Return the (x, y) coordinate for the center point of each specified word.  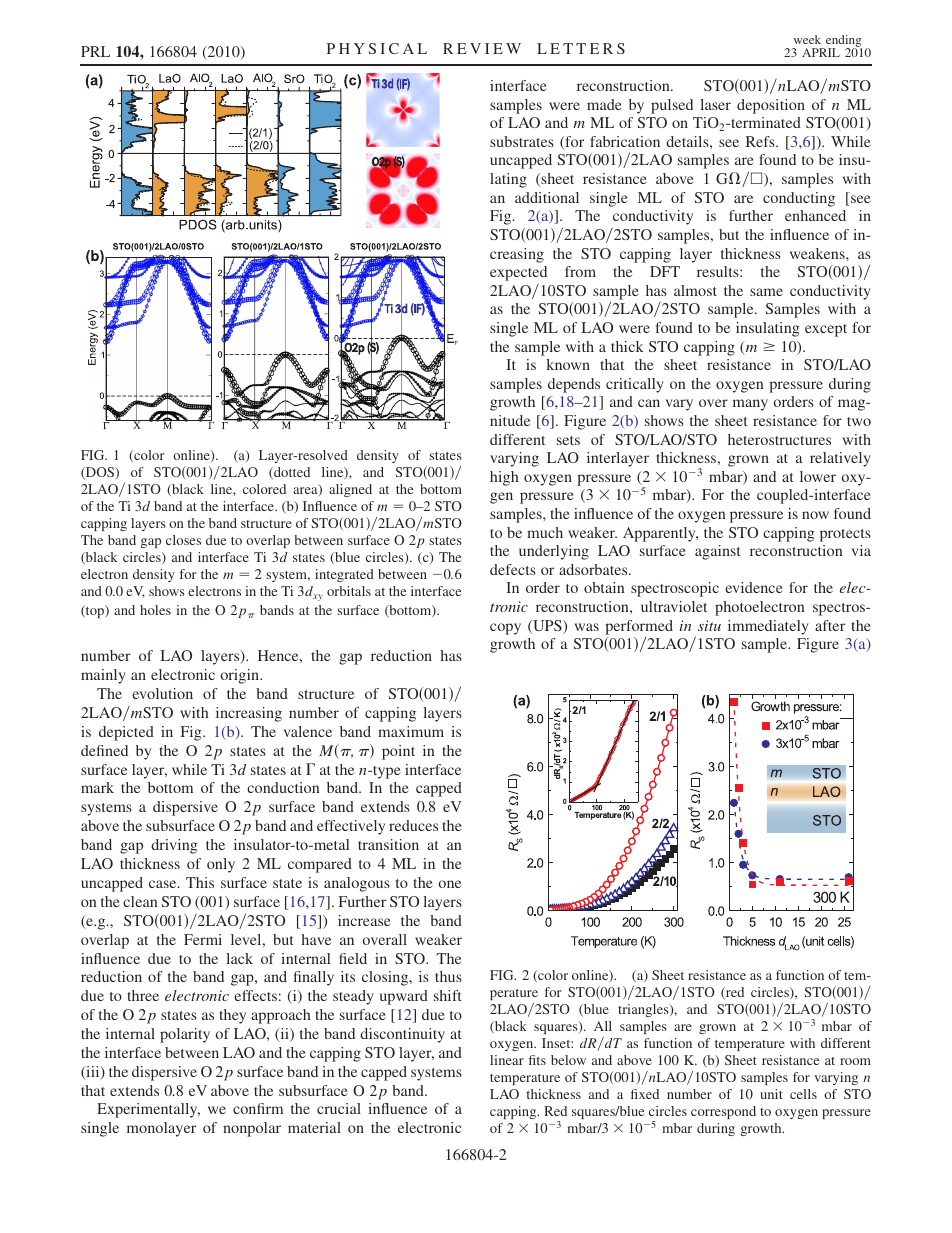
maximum (411, 731)
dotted (291, 473)
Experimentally (148, 1110)
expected (518, 275)
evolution (162, 693)
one (450, 884)
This (200, 882)
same (766, 292)
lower (818, 476)
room (855, 1061)
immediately (768, 627)
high (504, 478)
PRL (95, 51)
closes (183, 540)
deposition (771, 106)
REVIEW (482, 48)
